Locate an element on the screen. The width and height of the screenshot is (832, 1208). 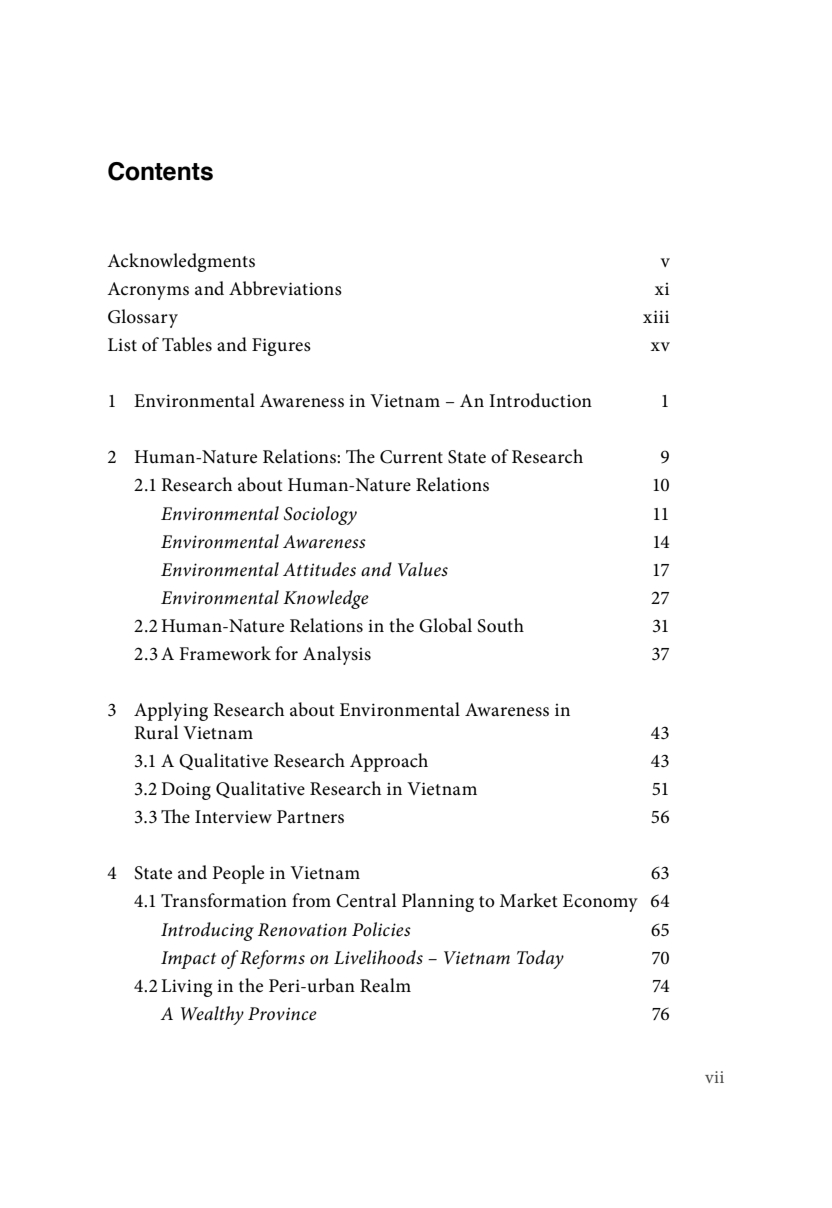
Transformation is located at coordinates (224, 900).
